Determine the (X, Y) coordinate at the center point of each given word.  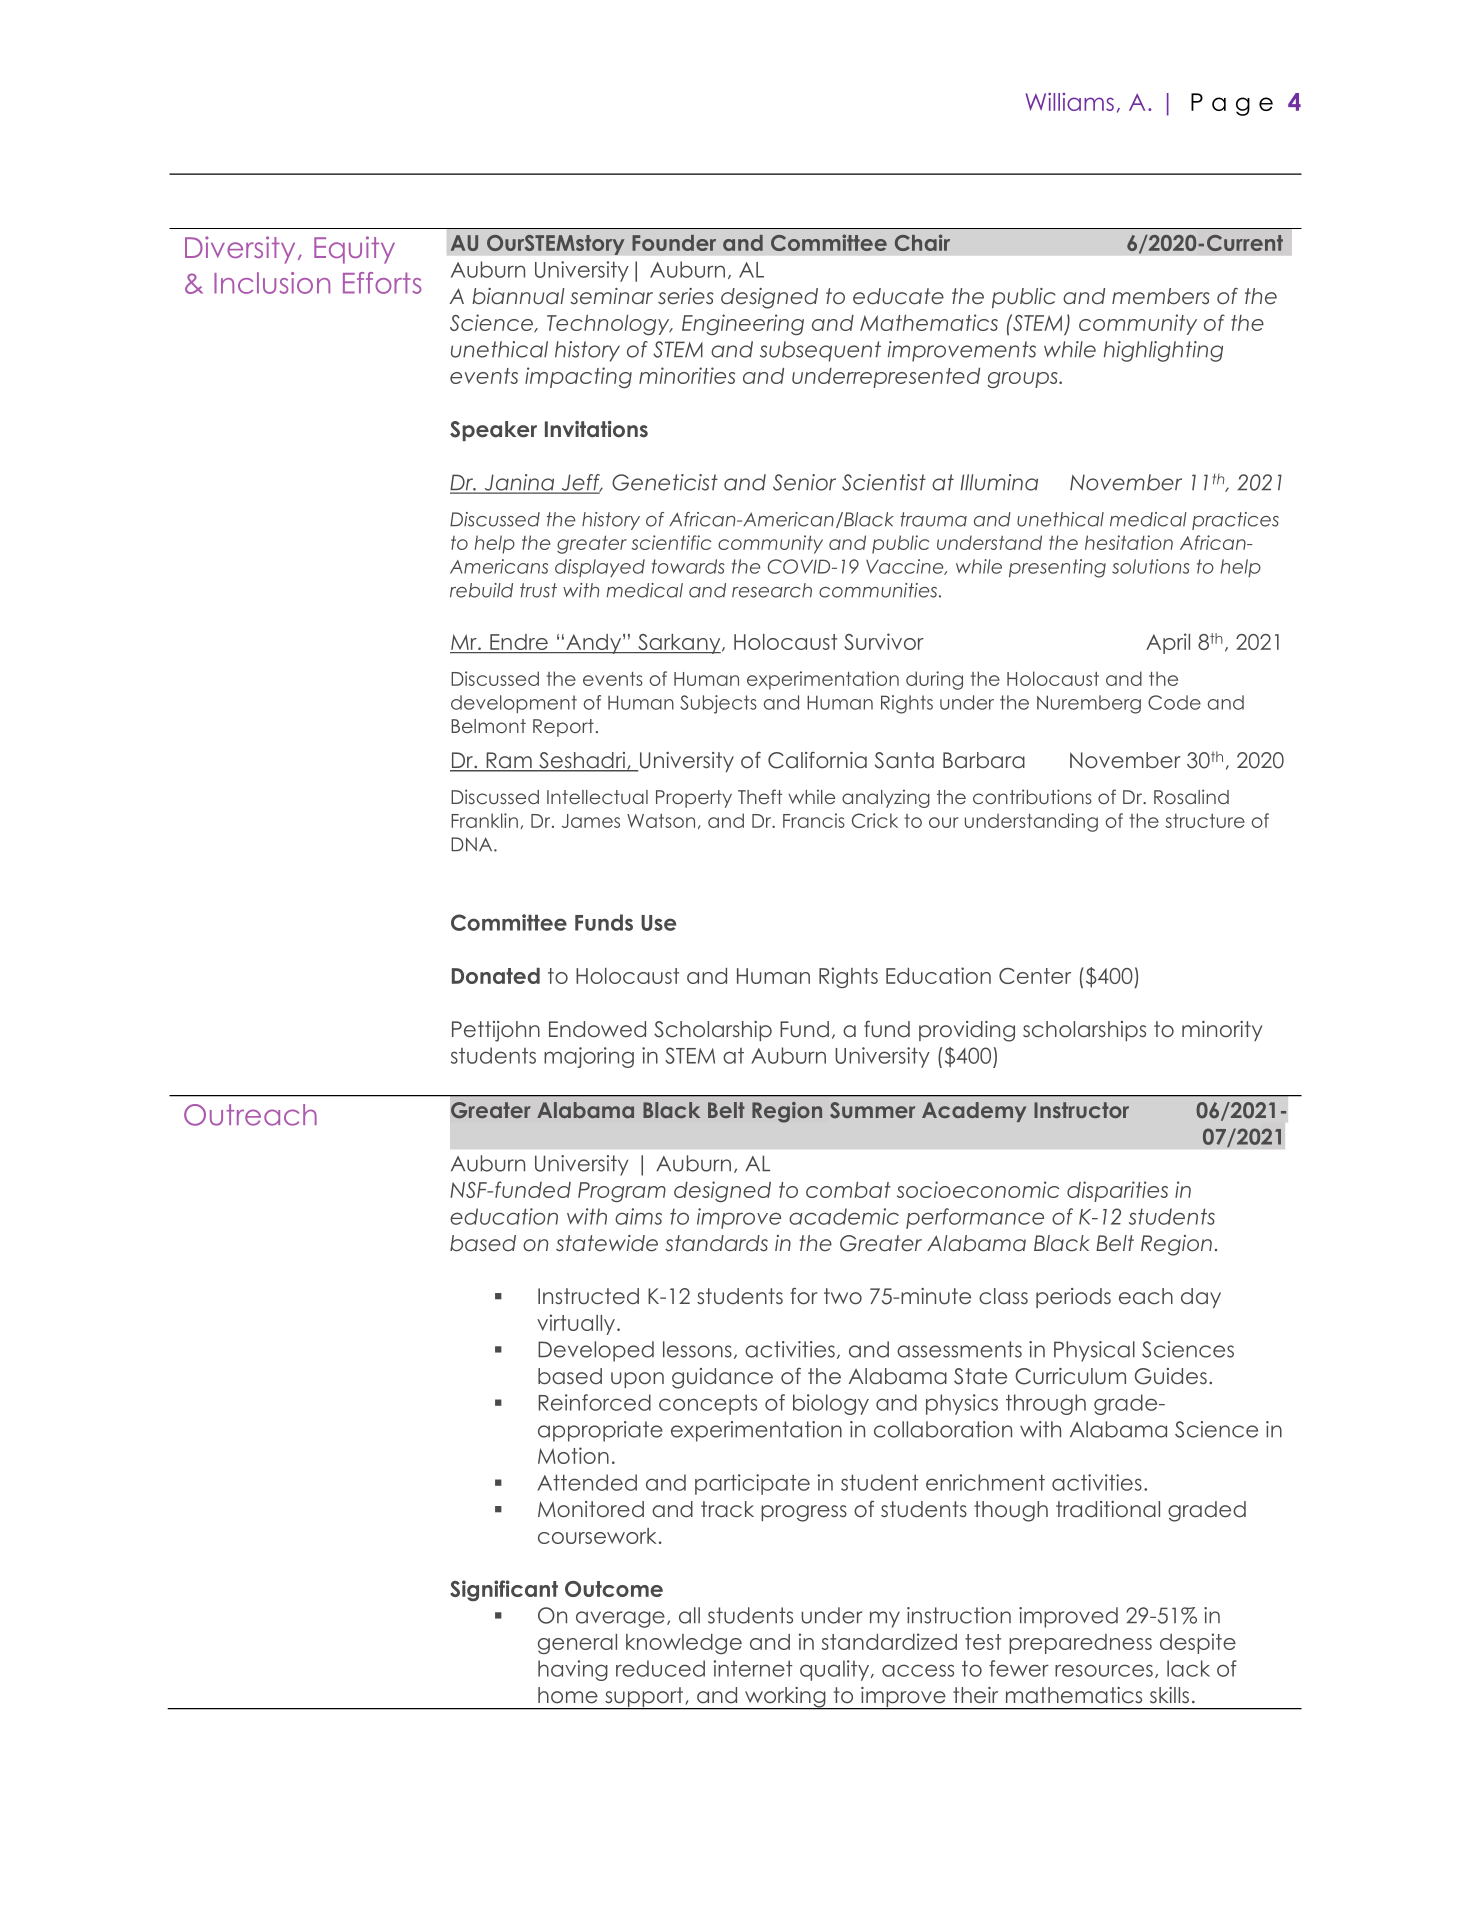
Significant (504, 1590)
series (686, 296)
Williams (1070, 102)
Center (1035, 976)
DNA (473, 844)
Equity (354, 250)
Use (658, 923)
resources (1104, 1670)
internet (753, 1668)
